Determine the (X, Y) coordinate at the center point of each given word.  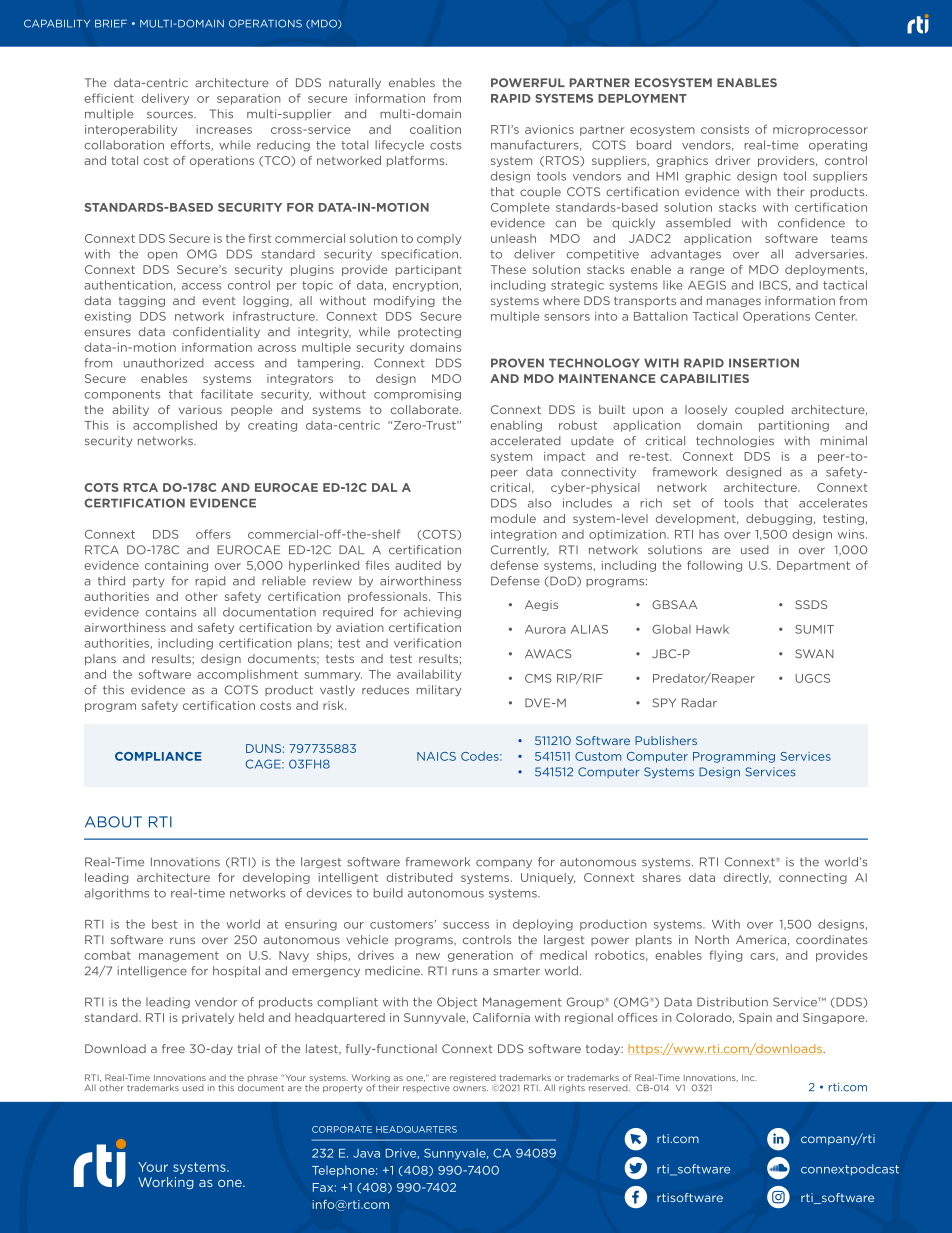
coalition (435, 129)
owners (470, 1088)
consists (725, 129)
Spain (755, 1018)
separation (249, 99)
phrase (263, 1078)
